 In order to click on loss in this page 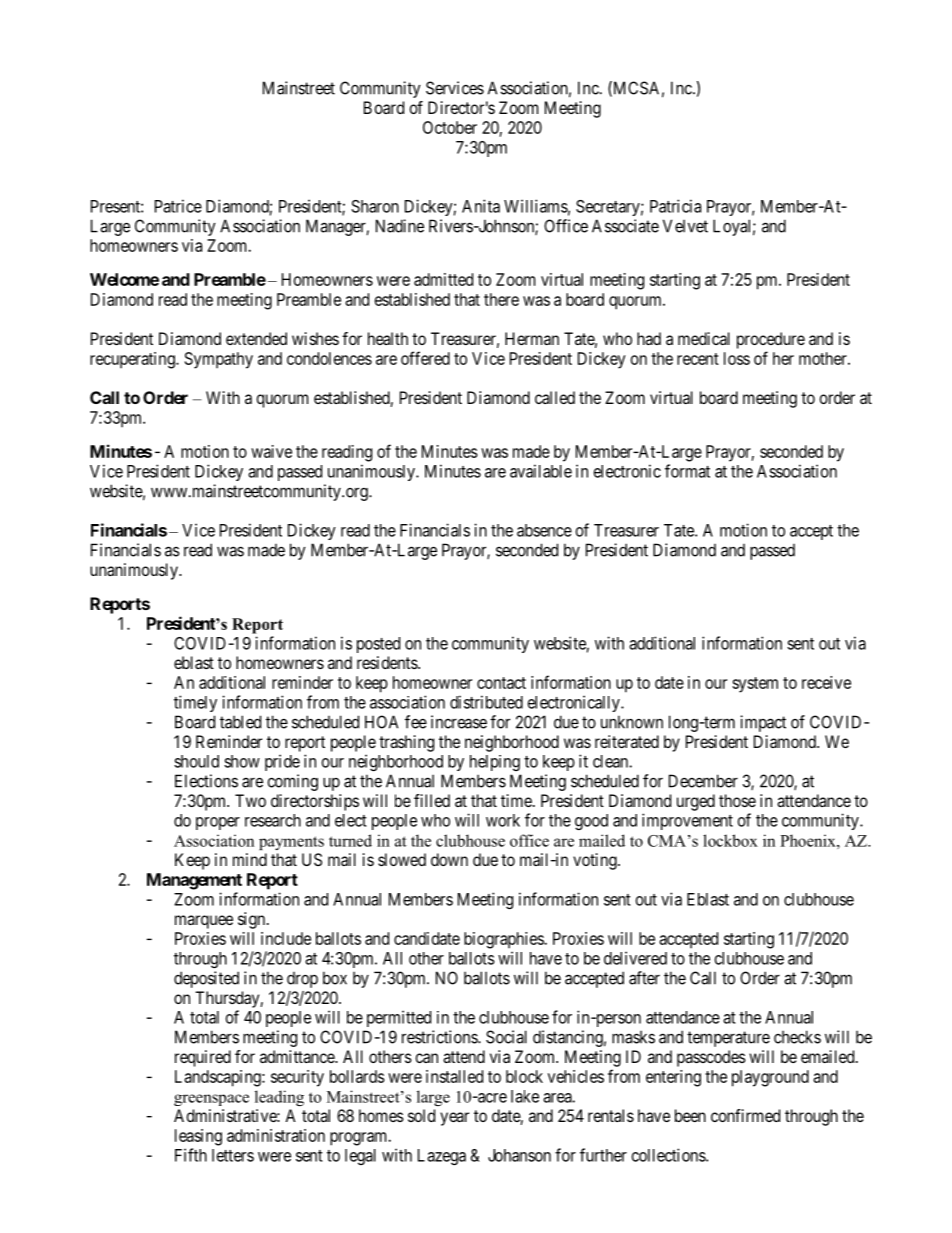, I will do `click(737, 358)`.
